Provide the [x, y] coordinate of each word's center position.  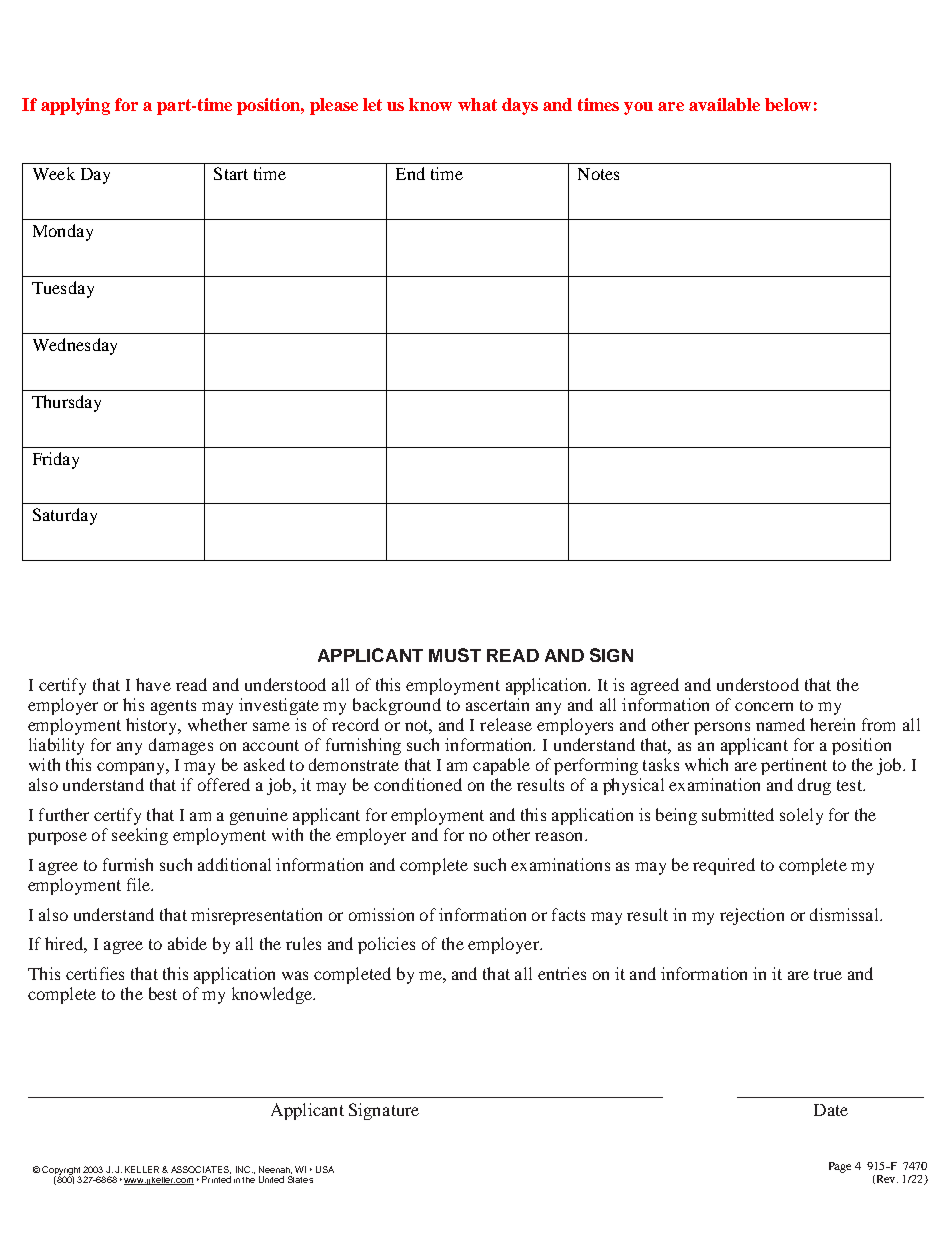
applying [75, 106]
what [477, 104]
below [788, 104]
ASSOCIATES [201, 1170]
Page [840, 1167]
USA [325, 1169]
